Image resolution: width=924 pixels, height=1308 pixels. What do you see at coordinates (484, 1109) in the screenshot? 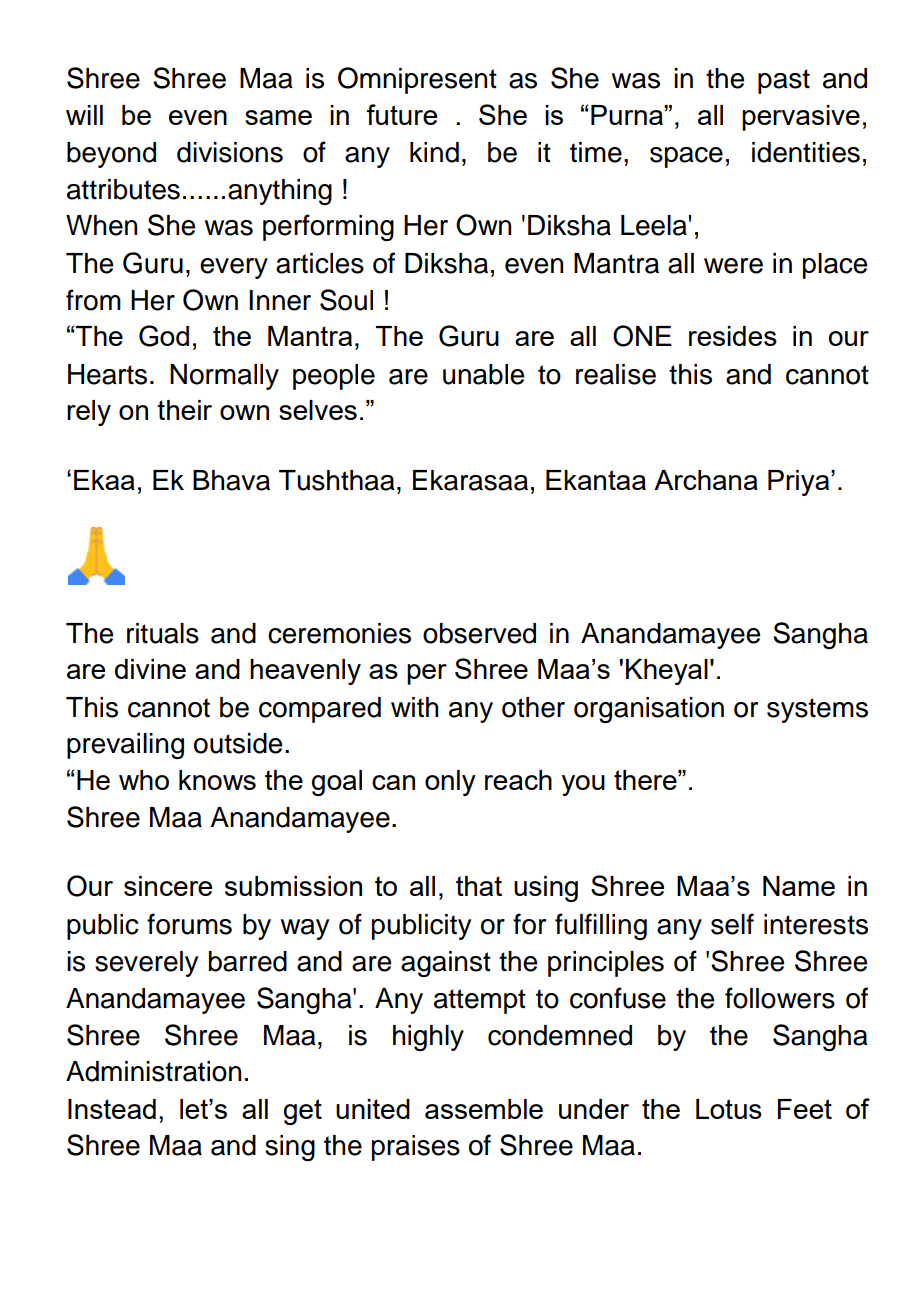
I see `assemble` at bounding box center [484, 1109].
